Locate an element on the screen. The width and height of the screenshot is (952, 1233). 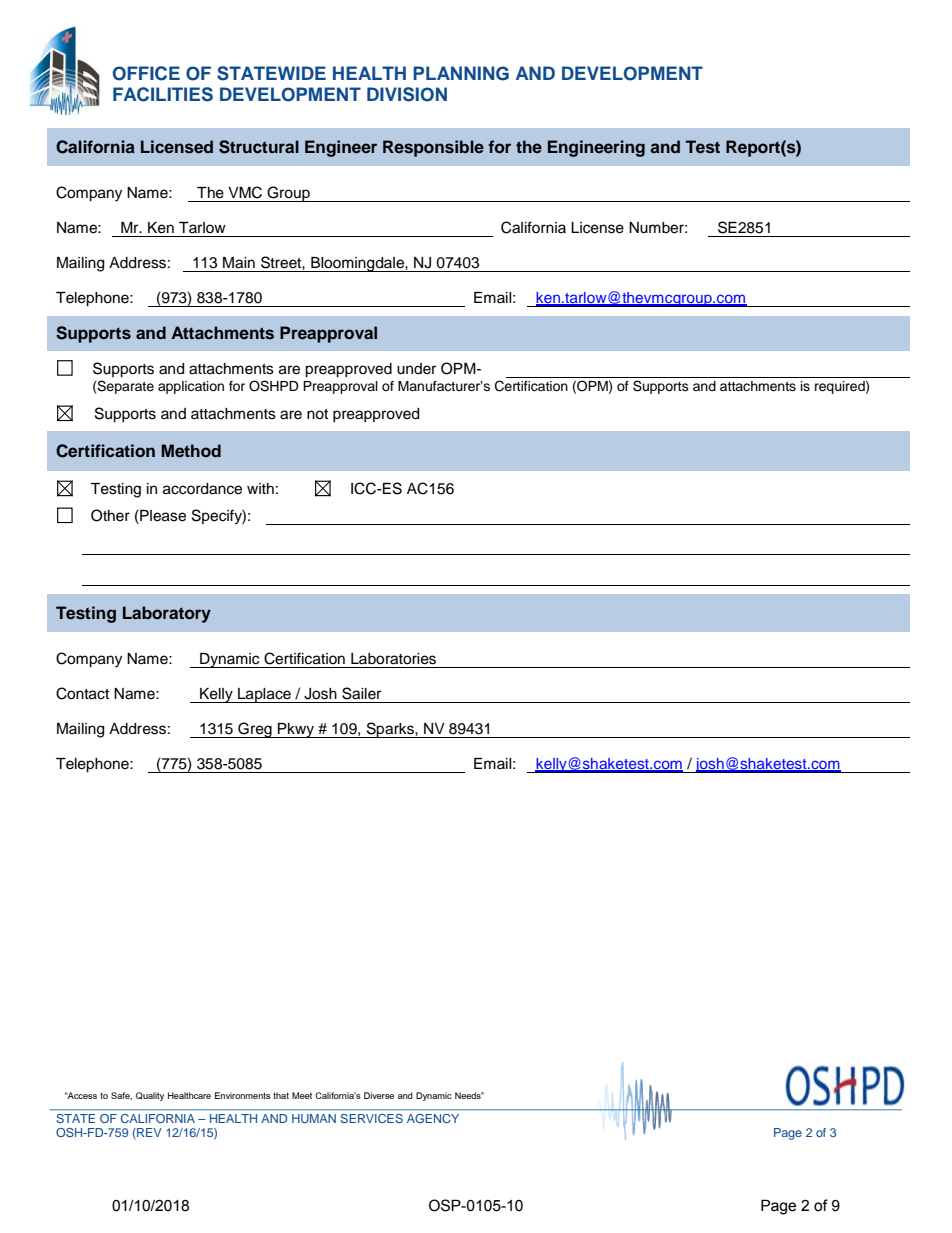
Quality is located at coordinates (150, 1096).
